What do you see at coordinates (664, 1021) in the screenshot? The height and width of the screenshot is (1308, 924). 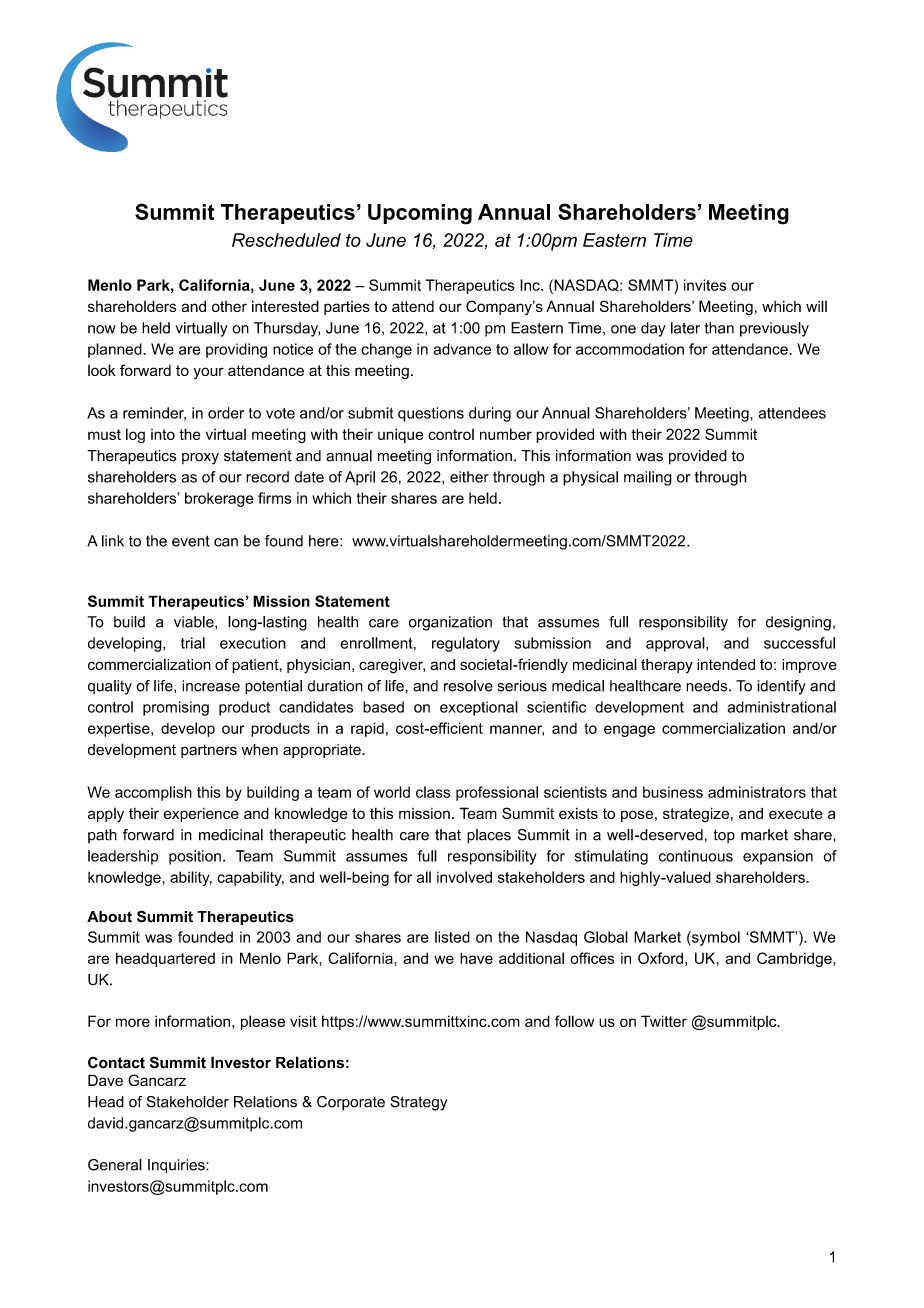 I see `Twitter` at bounding box center [664, 1021].
